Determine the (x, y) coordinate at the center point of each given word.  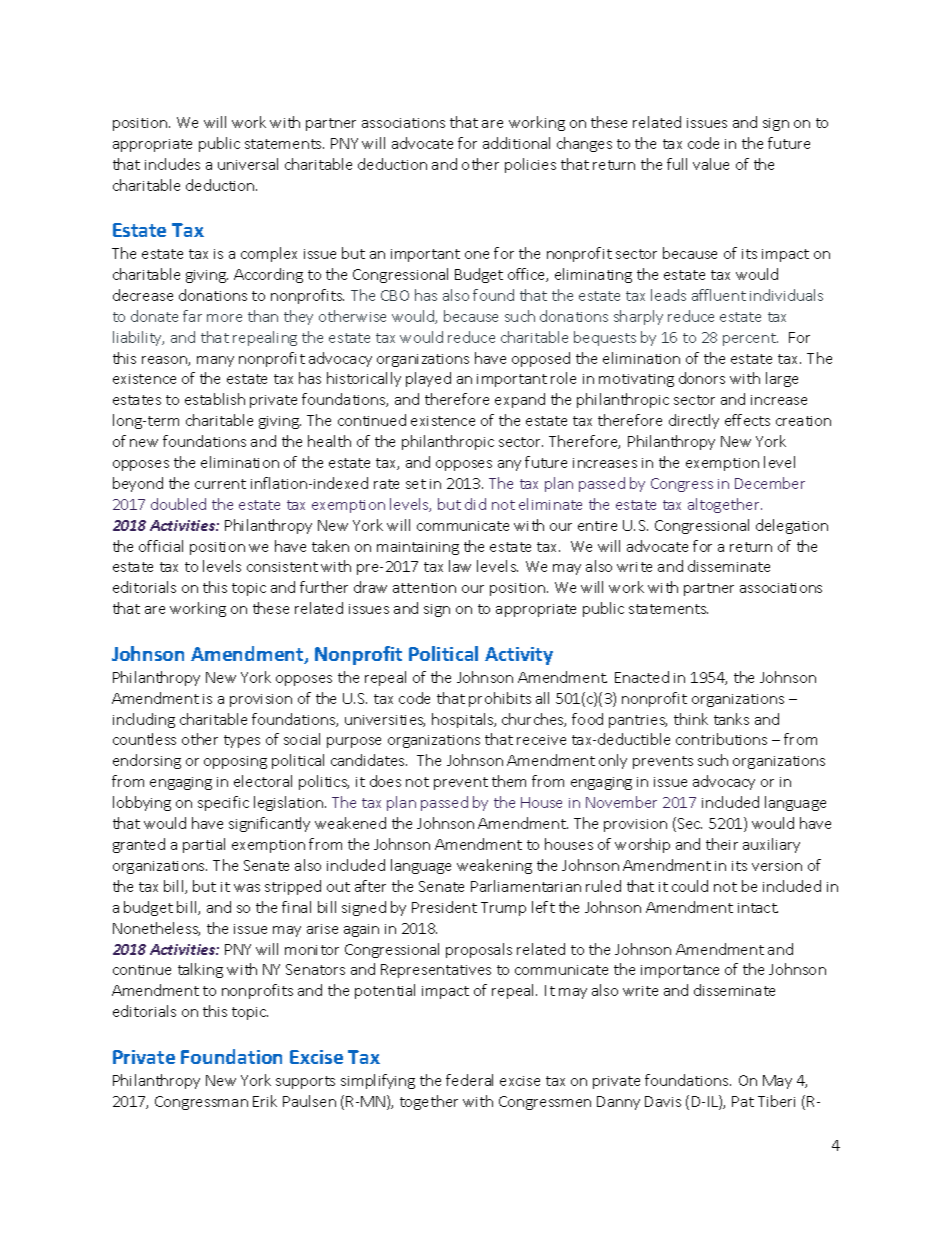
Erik (265, 1101)
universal (248, 164)
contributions (721, 739)
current (220, 484)
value (711, 164)
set (416, 484)
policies (530, 165)
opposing (235, 762)
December (770, 483)
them (509, 781)
